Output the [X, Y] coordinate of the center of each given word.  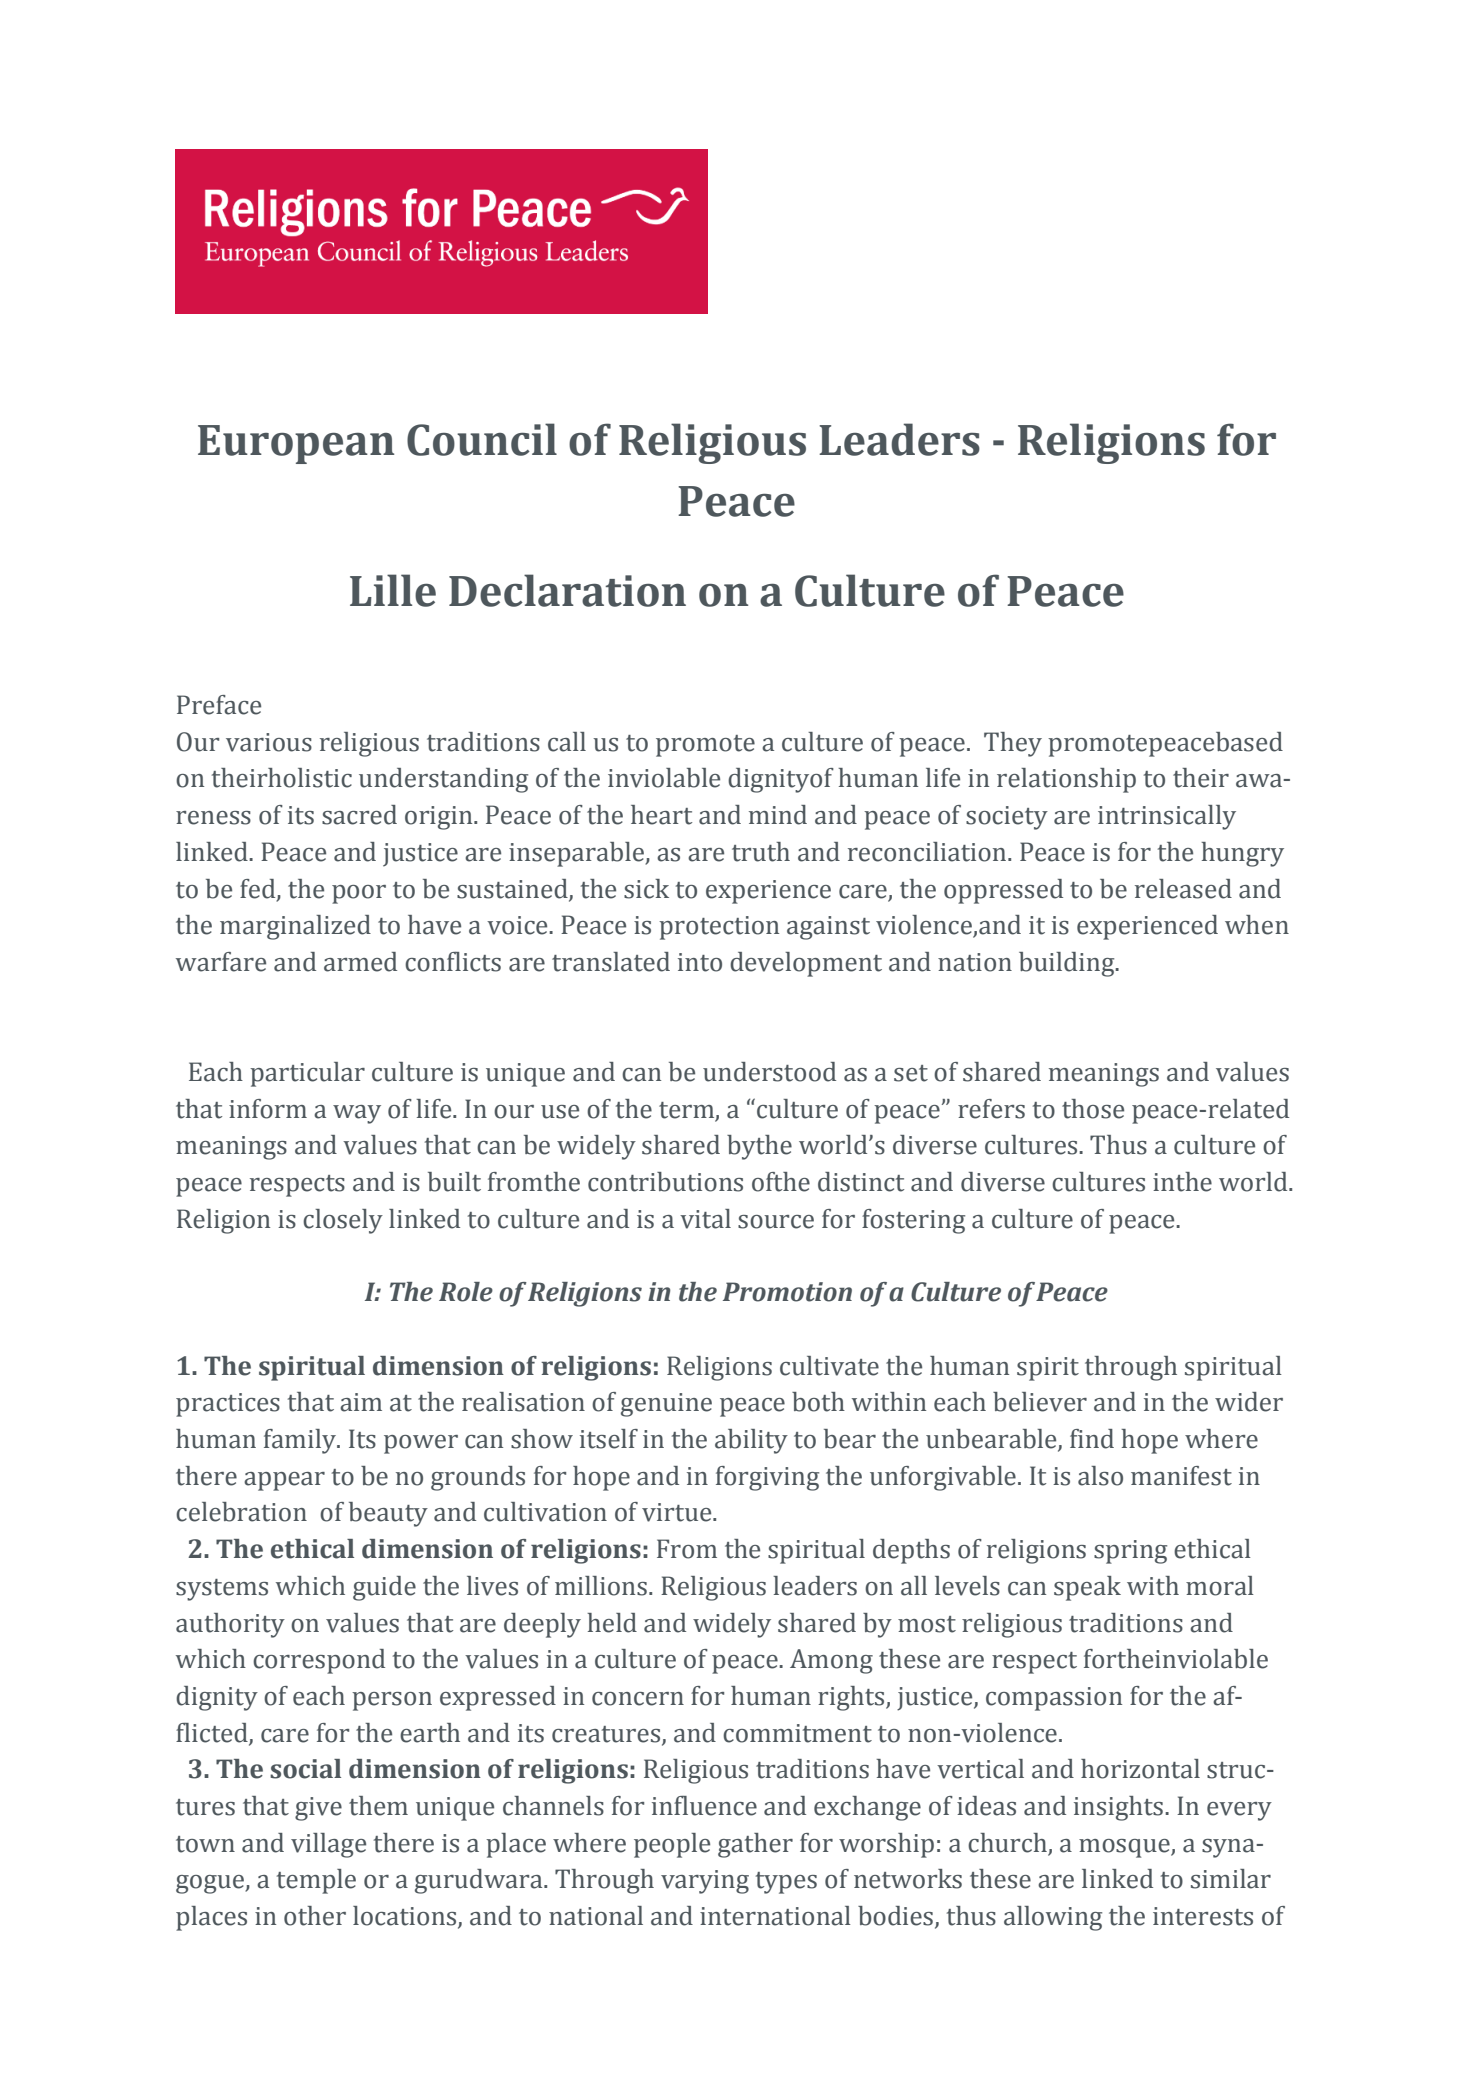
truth [761, 852]
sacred [359, 815]
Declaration [567, 590]
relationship [1066, 780]
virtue [678, 1512]
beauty [388, 1514]
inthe [1182, 1182]
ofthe [781, 1182]
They [1013, 744]
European [296, 444]
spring [1130, 1552]
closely [343, 1221]
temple [316, 1881]
